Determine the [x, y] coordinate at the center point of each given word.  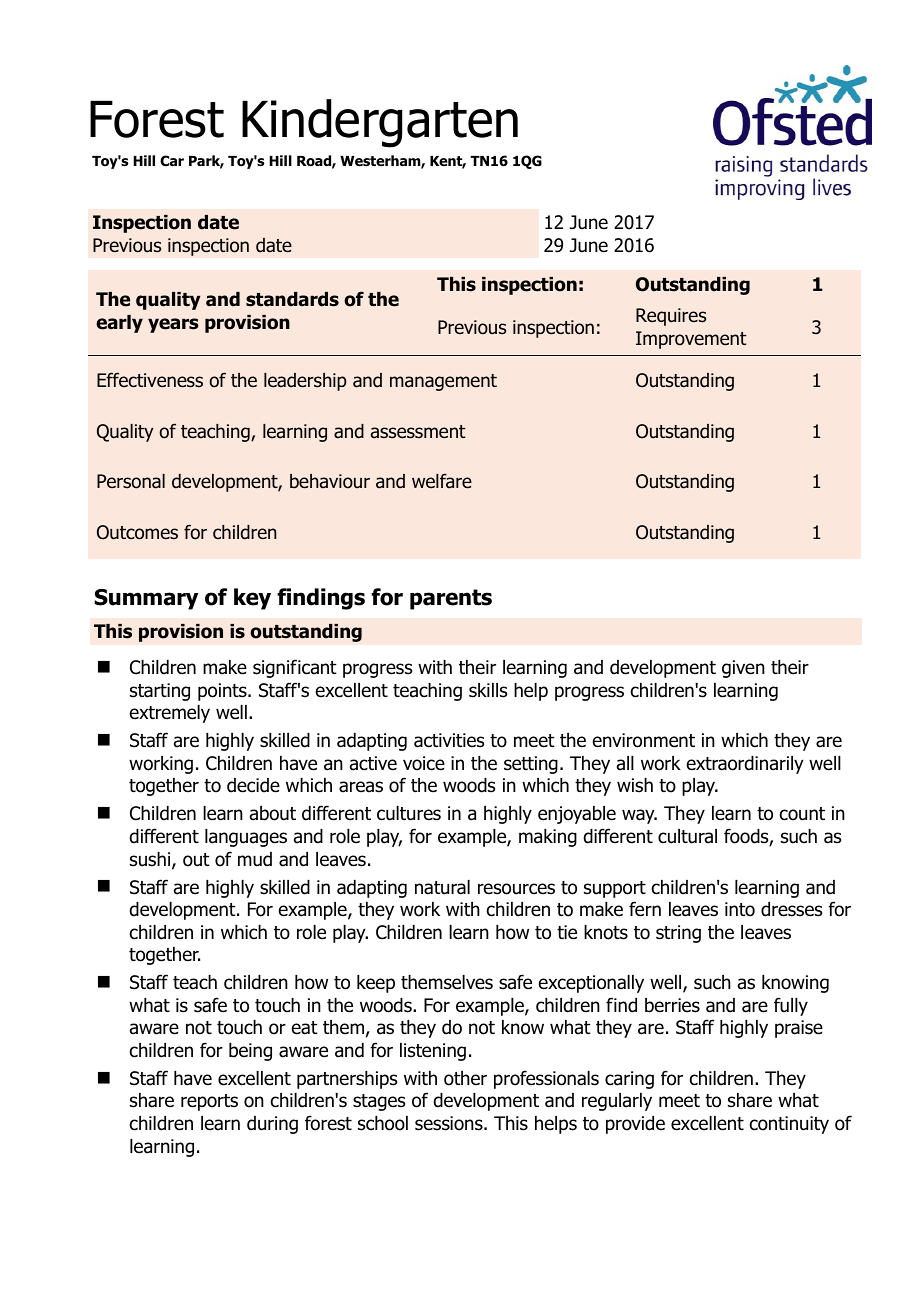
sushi [151, 860]
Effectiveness [150, 380]
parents [451, 599]
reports [209, 1102]
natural [442, 887]
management [443, 382]
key [252, 599]
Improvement [691, 340]
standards [292, 299]
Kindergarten [380, 123]
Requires [671, 317]
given [743, 669]
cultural [687, 836]
